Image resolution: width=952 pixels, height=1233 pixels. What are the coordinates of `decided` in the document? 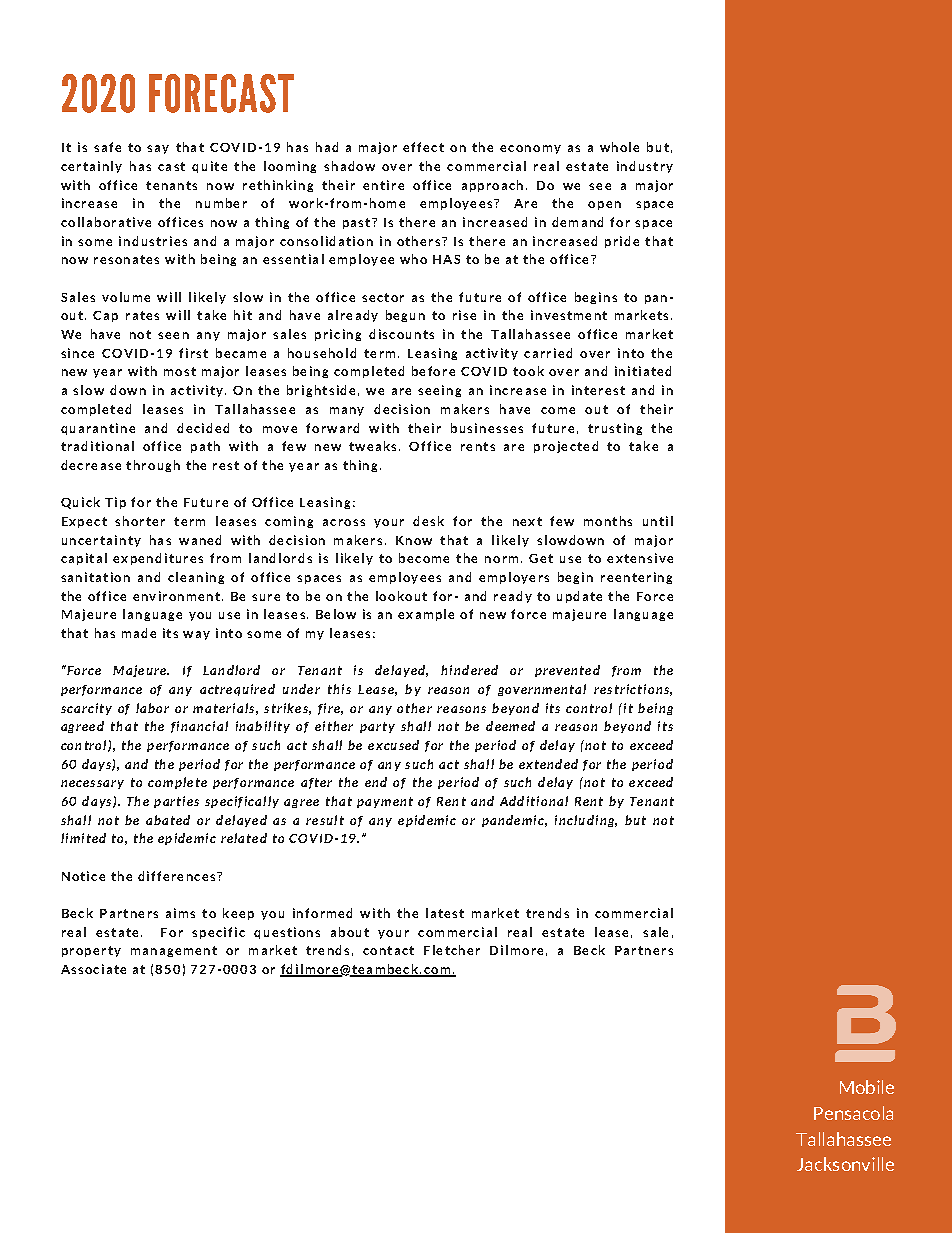 It's located at (203, 428).
